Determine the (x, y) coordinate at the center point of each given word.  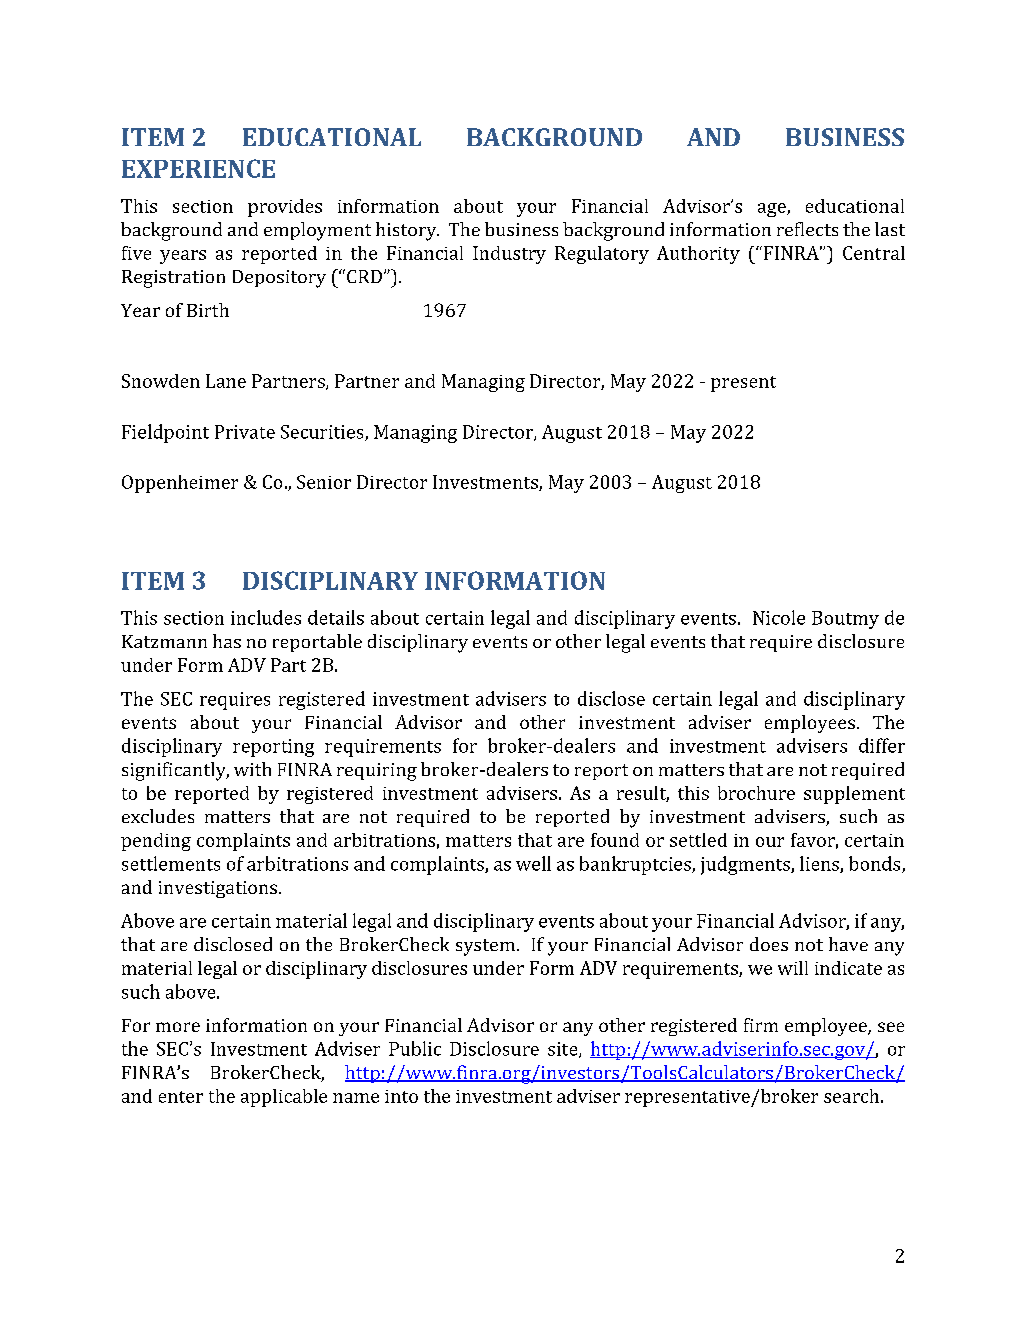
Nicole (779, 617)
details (336, 617)
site (564, 1050)
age (773, 210)
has (227, 641)
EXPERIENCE (198, 168)
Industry (509, 255)
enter (181, 1097)
